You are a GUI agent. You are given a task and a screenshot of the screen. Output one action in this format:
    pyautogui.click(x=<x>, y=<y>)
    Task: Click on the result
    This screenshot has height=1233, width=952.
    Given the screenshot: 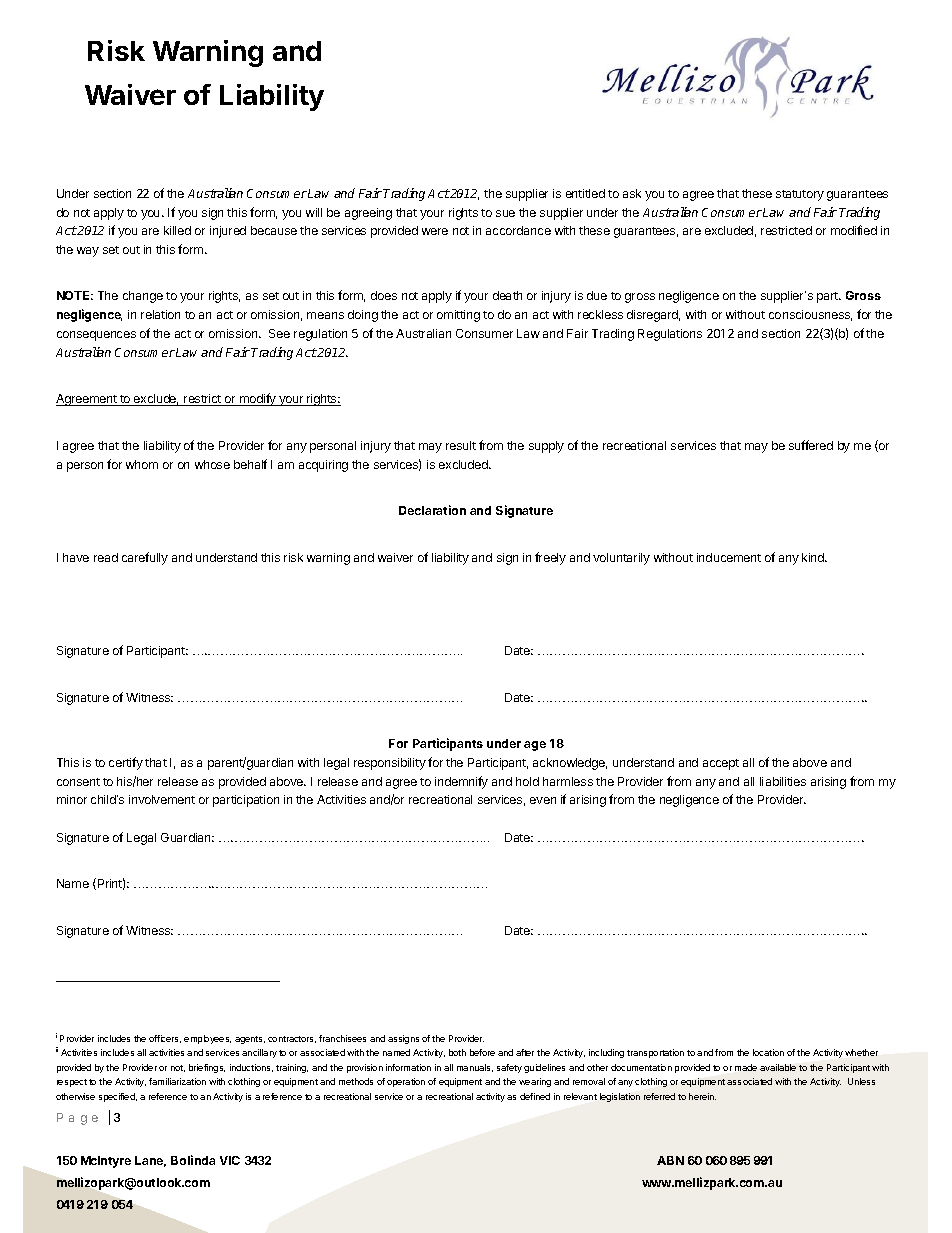 What is the action you would take?
    pyautogui.click(x=461, y=445)
